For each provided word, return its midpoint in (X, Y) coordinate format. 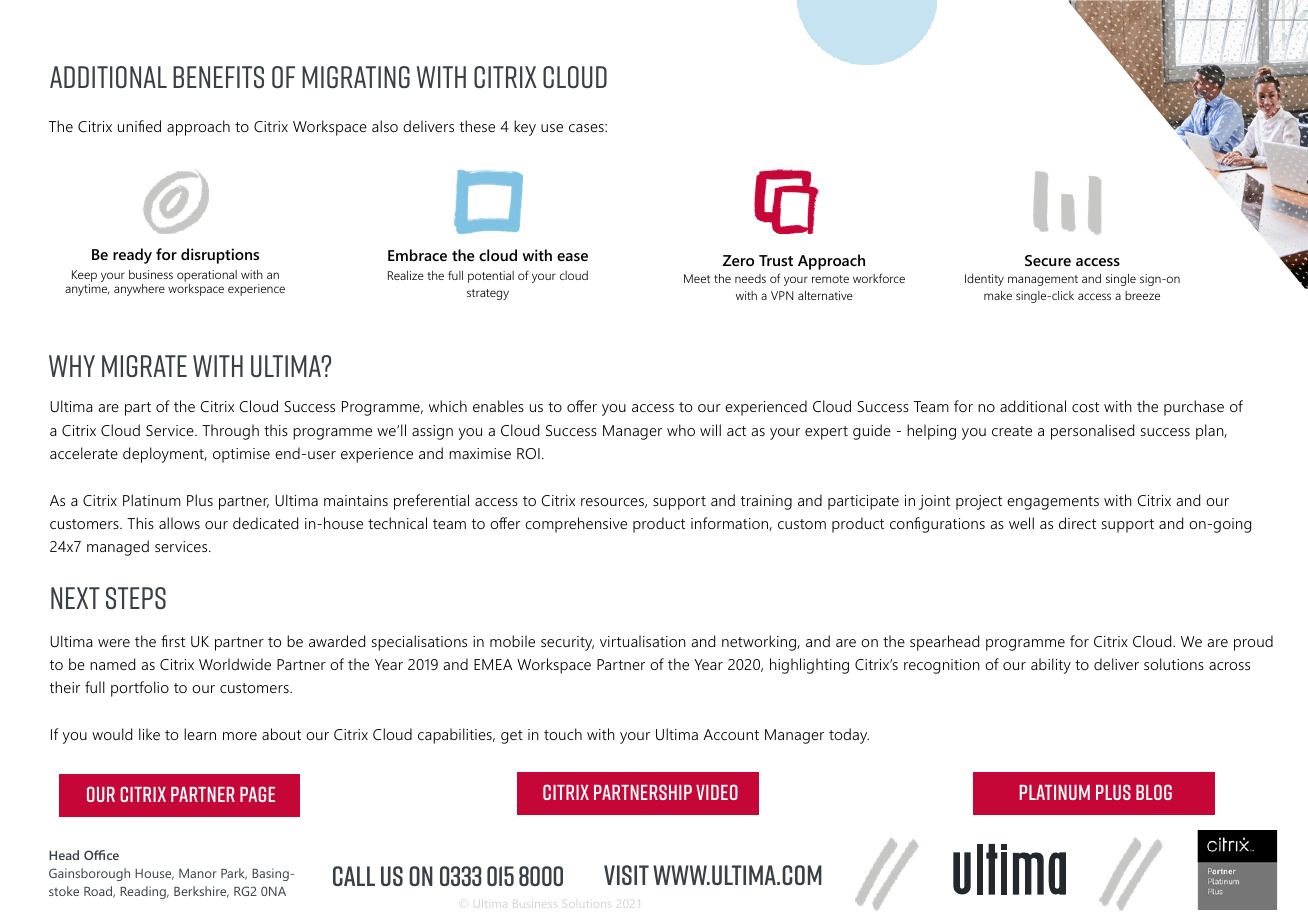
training (766, 502)
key (525, 128)
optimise (241, 455)
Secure (1048, 260)
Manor (198, 873)
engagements (1053, 503)
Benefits (218, 77)
